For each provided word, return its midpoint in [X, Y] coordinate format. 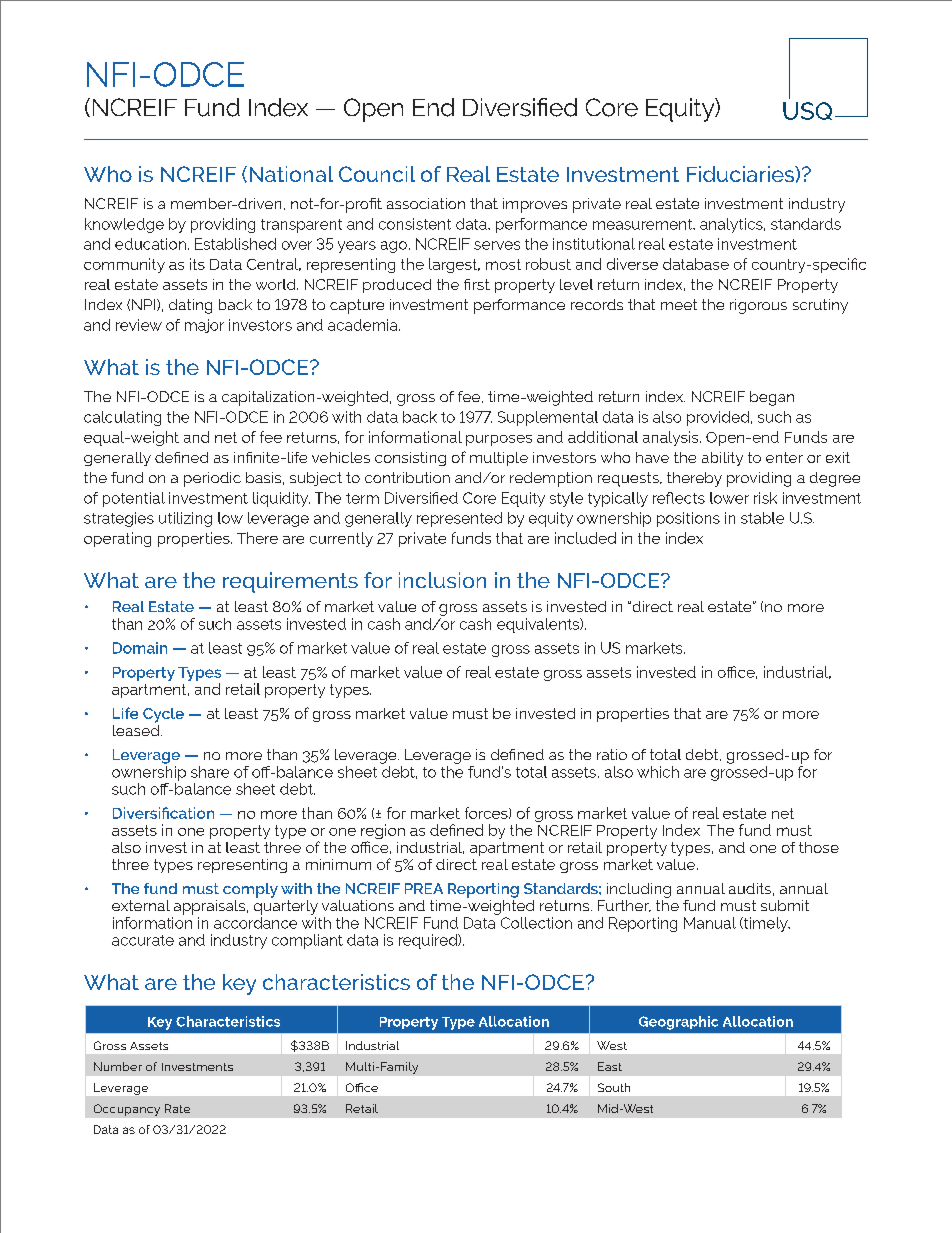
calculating [122, 418]
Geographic [678, 1023]
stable [762, 518]
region [383, 833]
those [819, 847]
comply [250, 890]
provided [718, 418]
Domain [140, 648]
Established [235, 244]
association [426, 203]
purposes [499, 440]
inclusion [442, 580]
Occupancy [127, 1110]
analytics [732, 225]
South [614, 1087]
